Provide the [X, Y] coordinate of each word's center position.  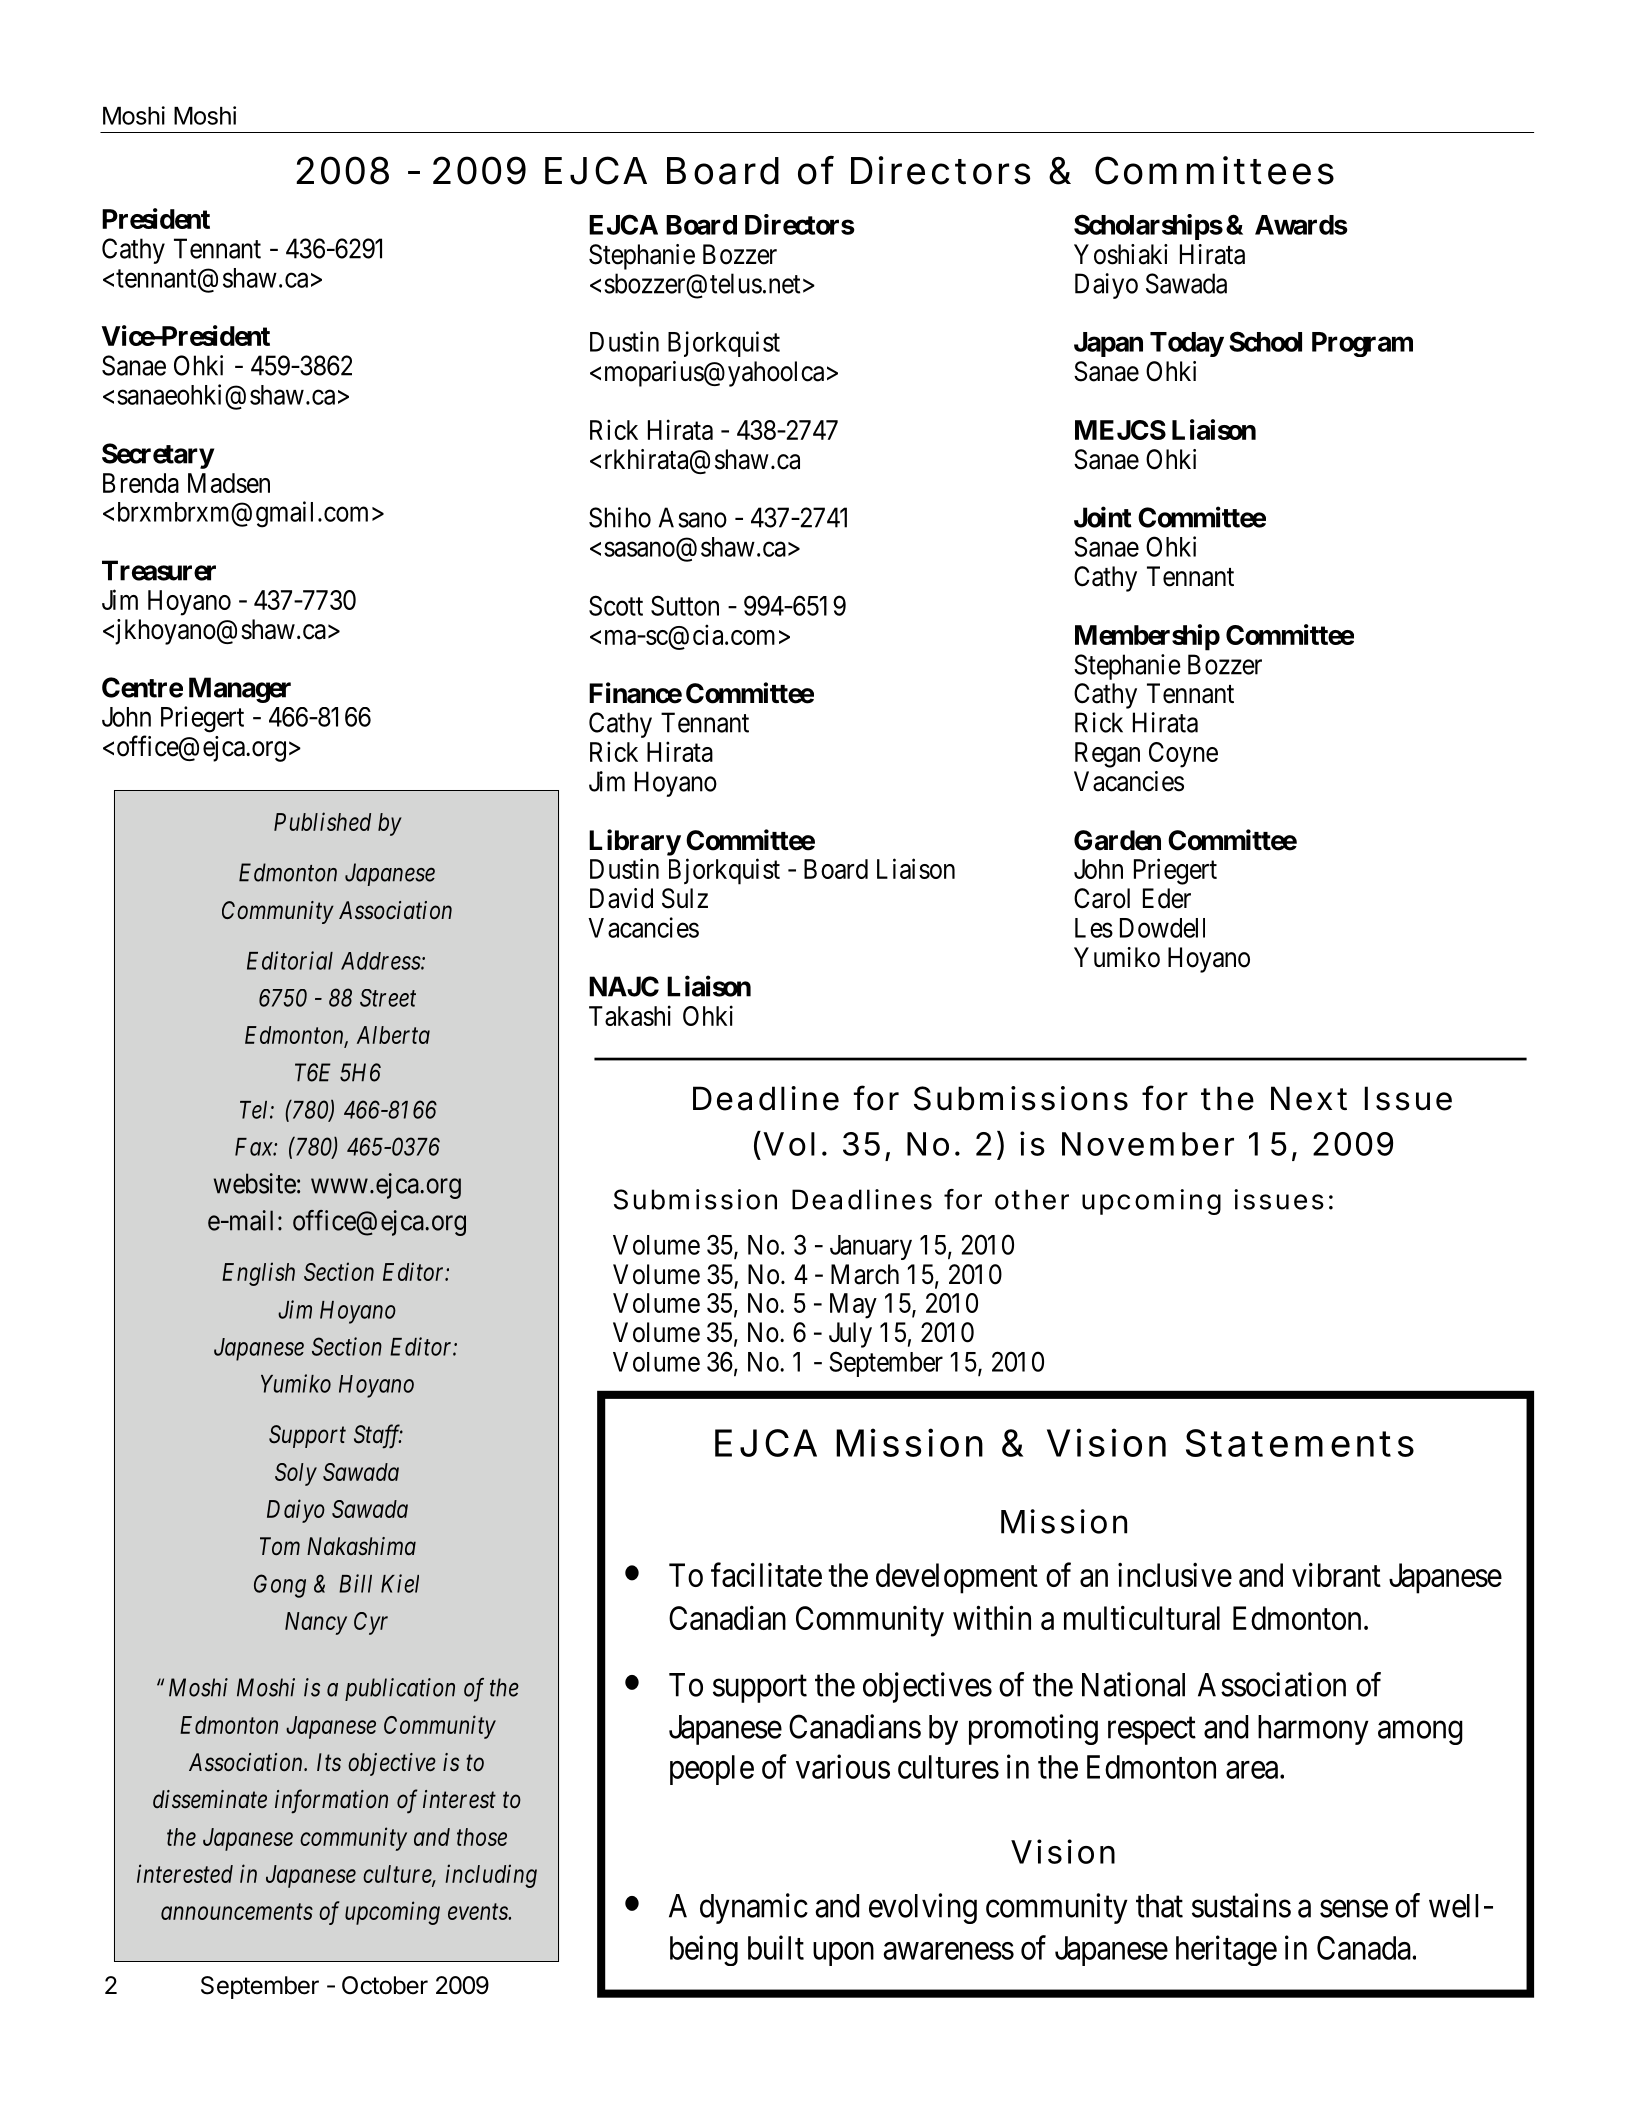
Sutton [685, 605]
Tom [280, 1546]
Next [1309, 1098]
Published [322, 821]
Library [635, 842]
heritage [1226, 1950]
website [255, 1183]
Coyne [1183, 755]
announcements [237, 1912]
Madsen [229, 483]
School [1265, 341]
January [871, 1247]
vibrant [1336, 1575]
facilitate [766, 1575]
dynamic [754, 1908]
